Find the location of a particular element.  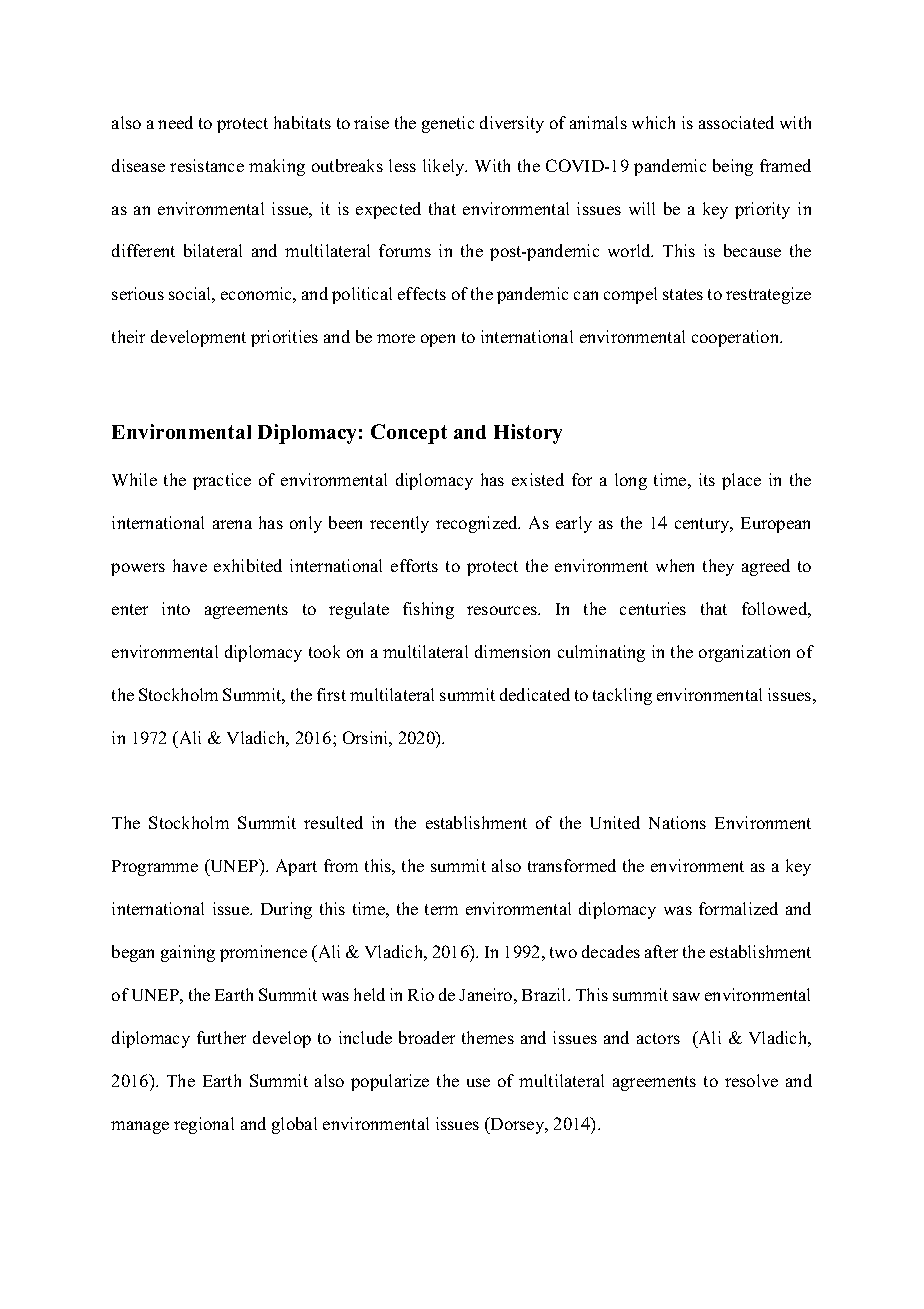

likely is located at coordinates (445, 167).
